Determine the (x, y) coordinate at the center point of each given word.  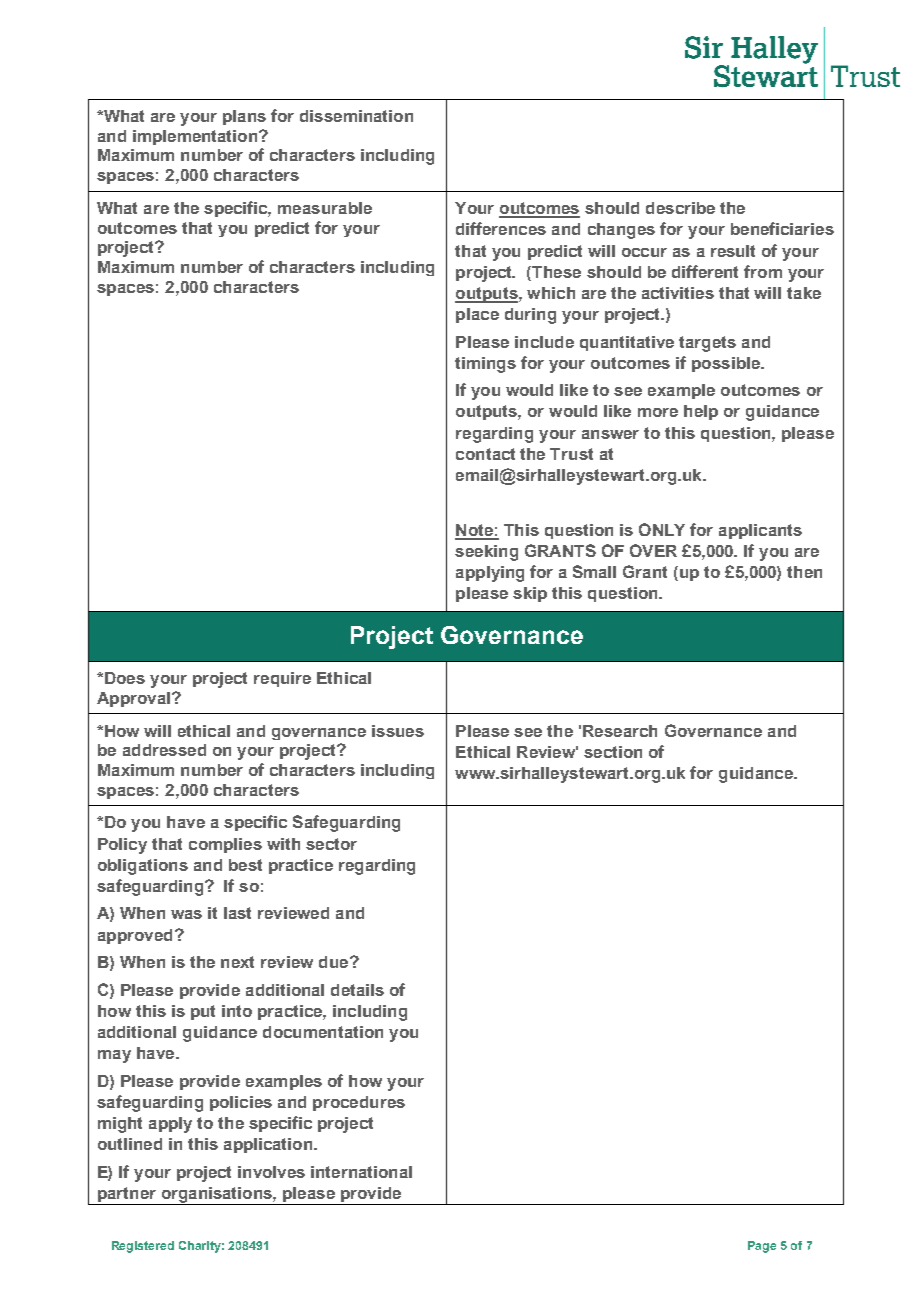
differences (501, 228)
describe (680, 208)
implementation (196, 137)
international (361, 1172)
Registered (143, 1247)
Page (762, 1247)
